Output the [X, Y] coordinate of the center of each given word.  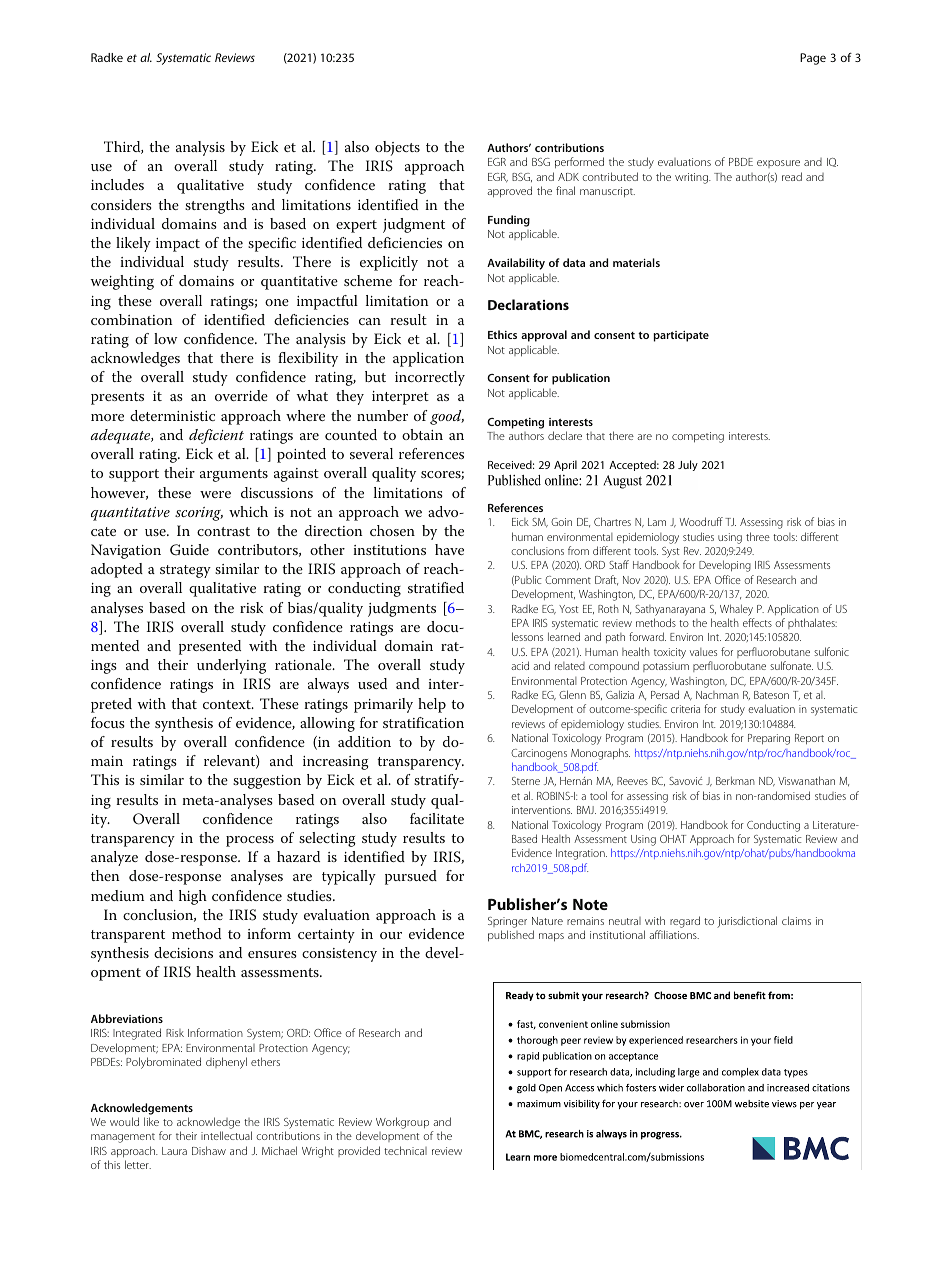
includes [117, 184]
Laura [174, 1151]
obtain [422, 434]
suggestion [267, 782]
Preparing [769, 739]
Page [813, 59]
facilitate [437, 818]
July [688, 465]
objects [397, 148]
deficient [216, 436]
